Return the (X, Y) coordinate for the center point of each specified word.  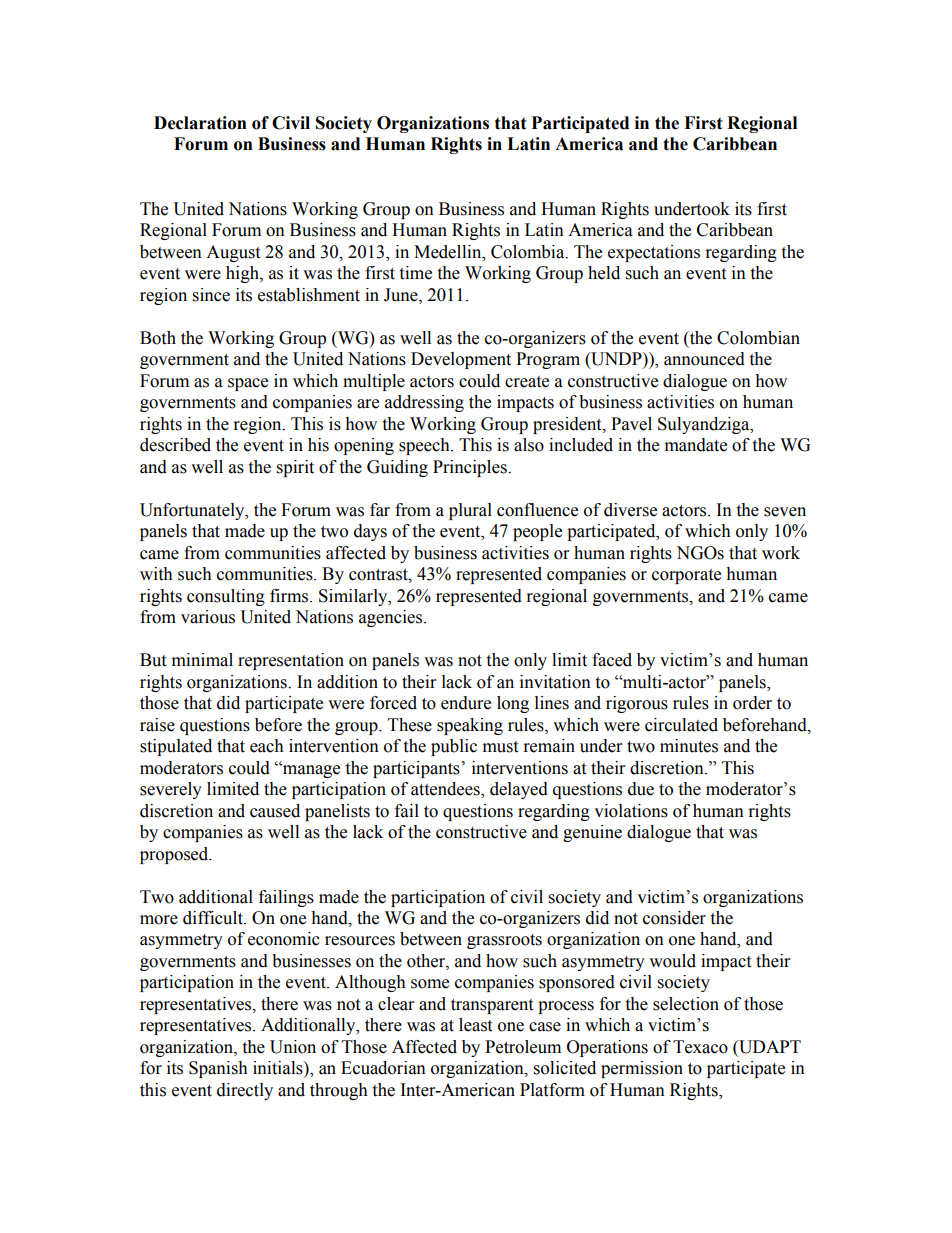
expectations (654, 253)
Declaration (200, 123)
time (415, 273)
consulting (226, 597)
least (475, 1025)
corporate (686, 576)
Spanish (218, 1069)
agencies (392, 618)
